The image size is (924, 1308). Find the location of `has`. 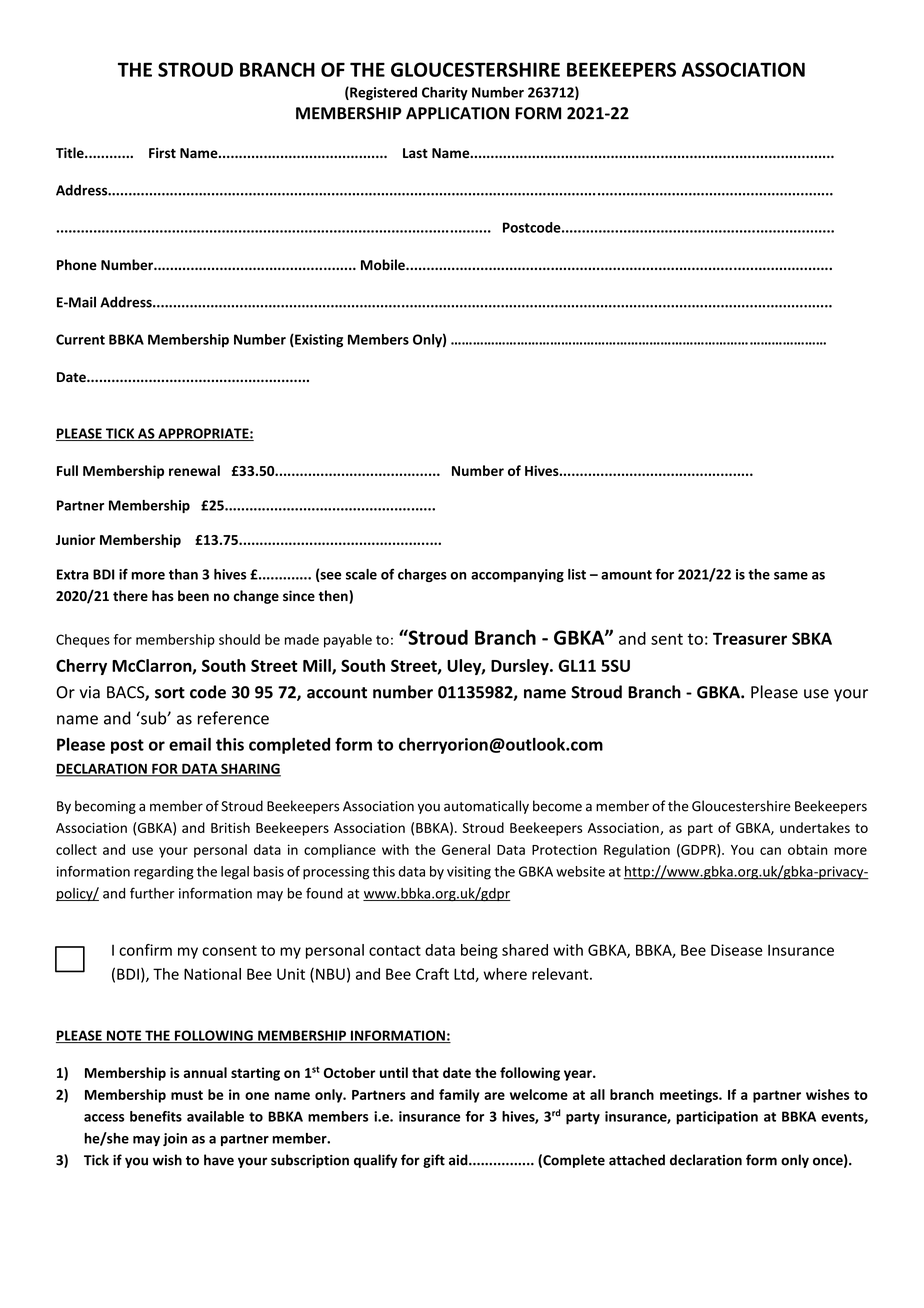

has is located at coordinates (163, 596).
